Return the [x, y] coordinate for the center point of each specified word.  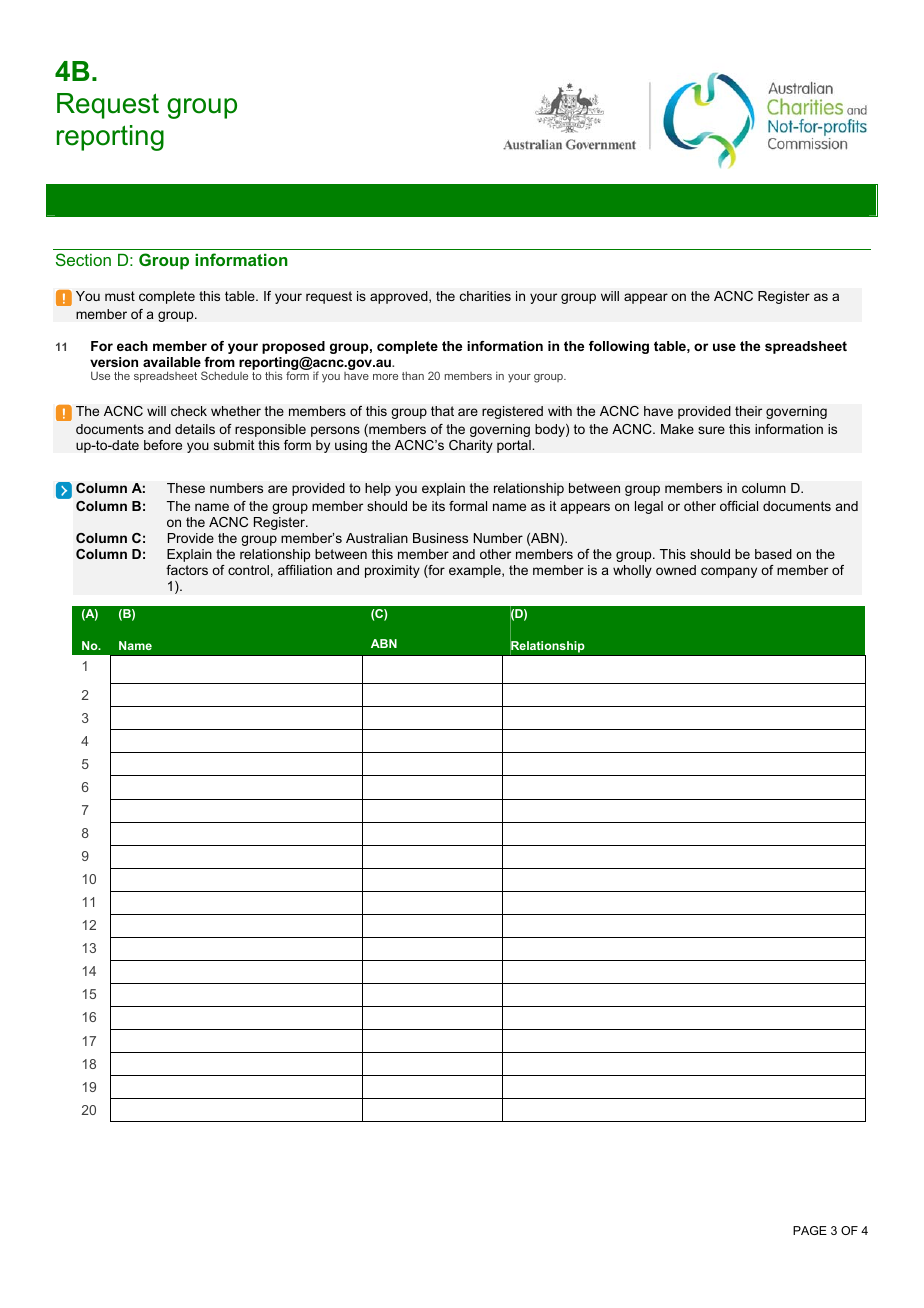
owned [676, 570]
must [120, 296]
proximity [392, 571]
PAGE [810, 1230]
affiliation [305, 570]
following [619, 347]
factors [187, 570]
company [729, 572]
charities [485, 296]
